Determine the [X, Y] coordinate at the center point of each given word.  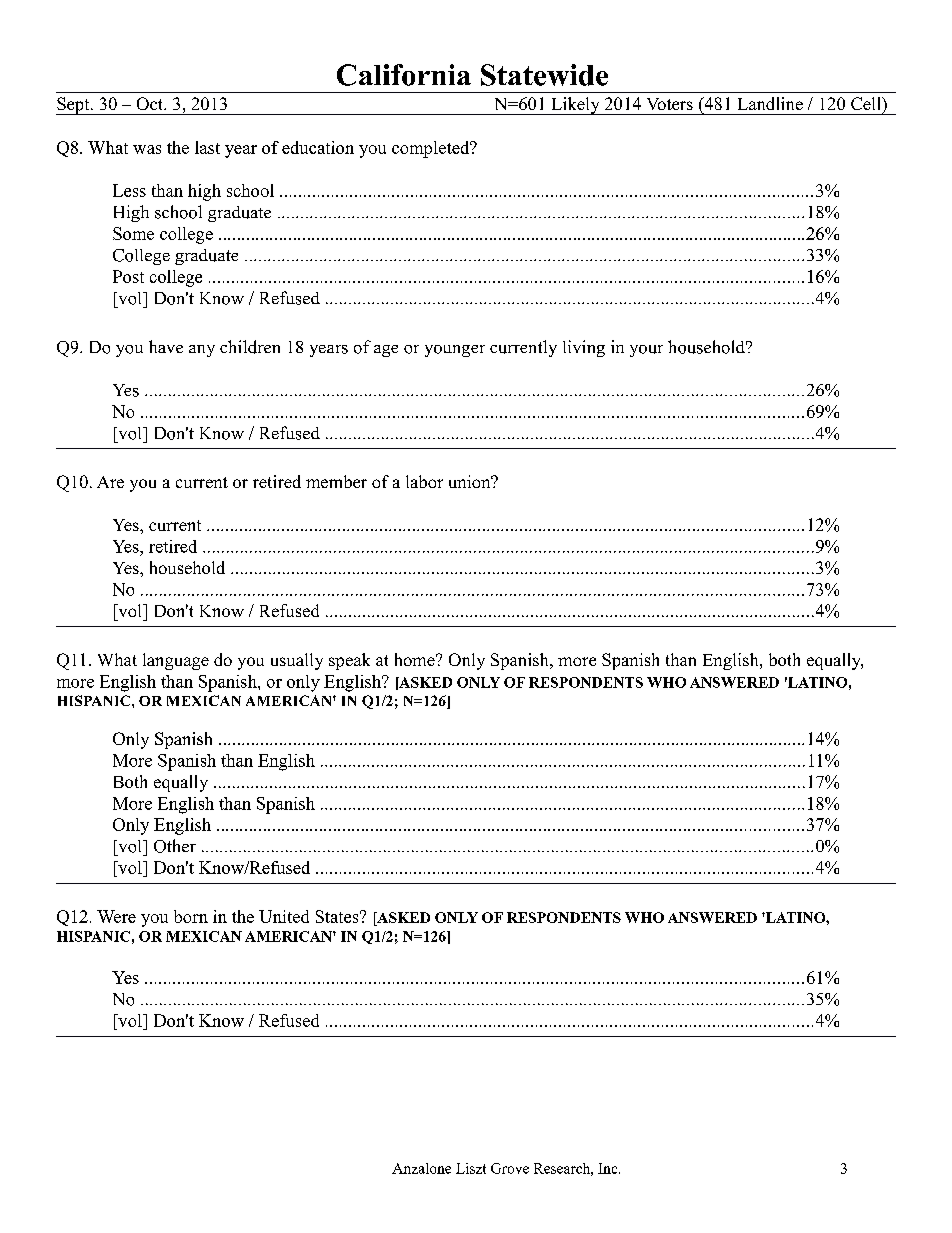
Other [175, 846]
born [191, 916]
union [471, 481]
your [646, 351]
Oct [151, 103]
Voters [670, 104]
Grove [510, 1168]
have [166, 346]
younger [455, 351]
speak [349, 661]
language [176, 661]
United [284, 916]
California [404, 75]
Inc [609, 1168]
